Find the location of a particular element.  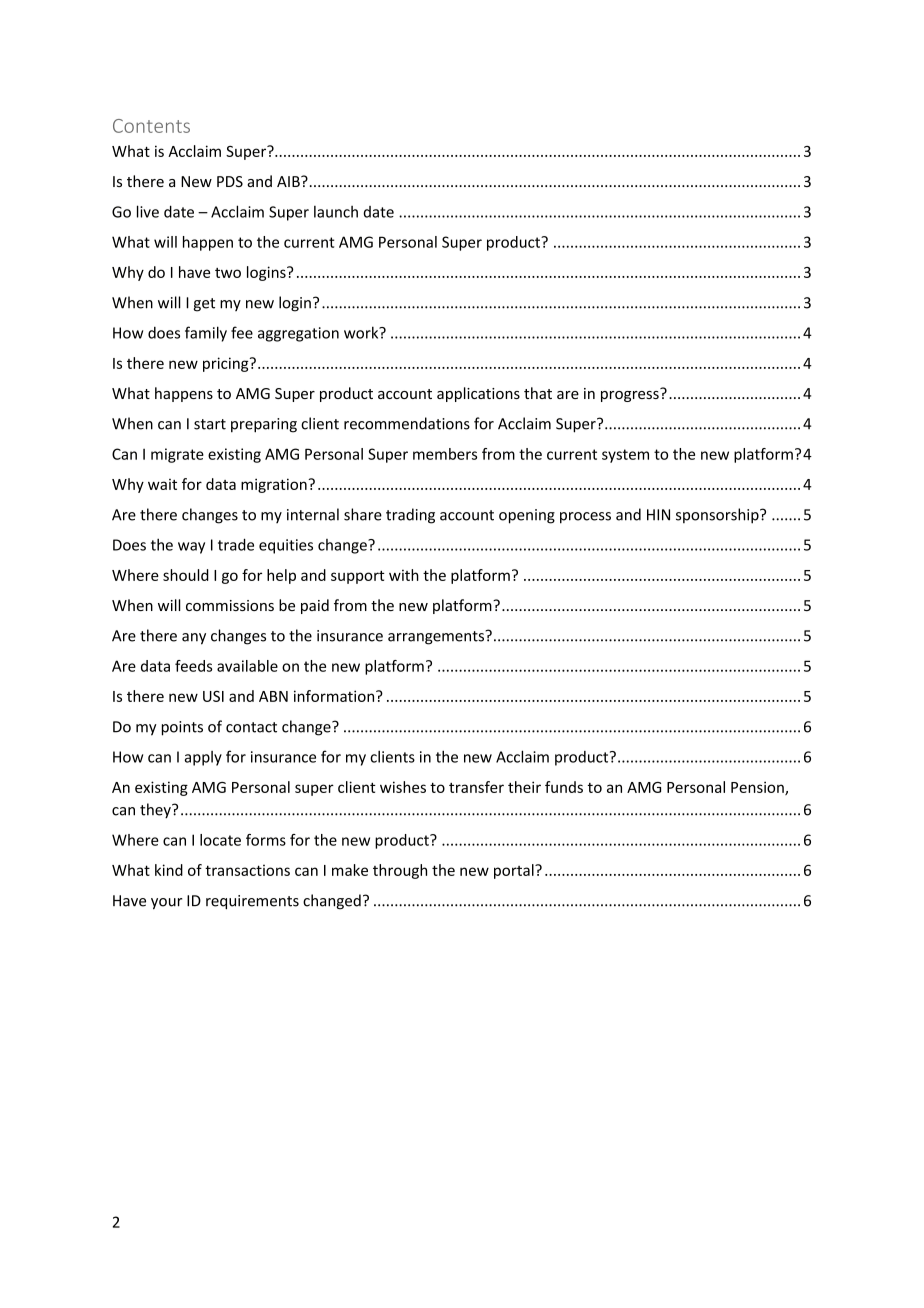

sponsorship is located at coordinates (718, 516).
